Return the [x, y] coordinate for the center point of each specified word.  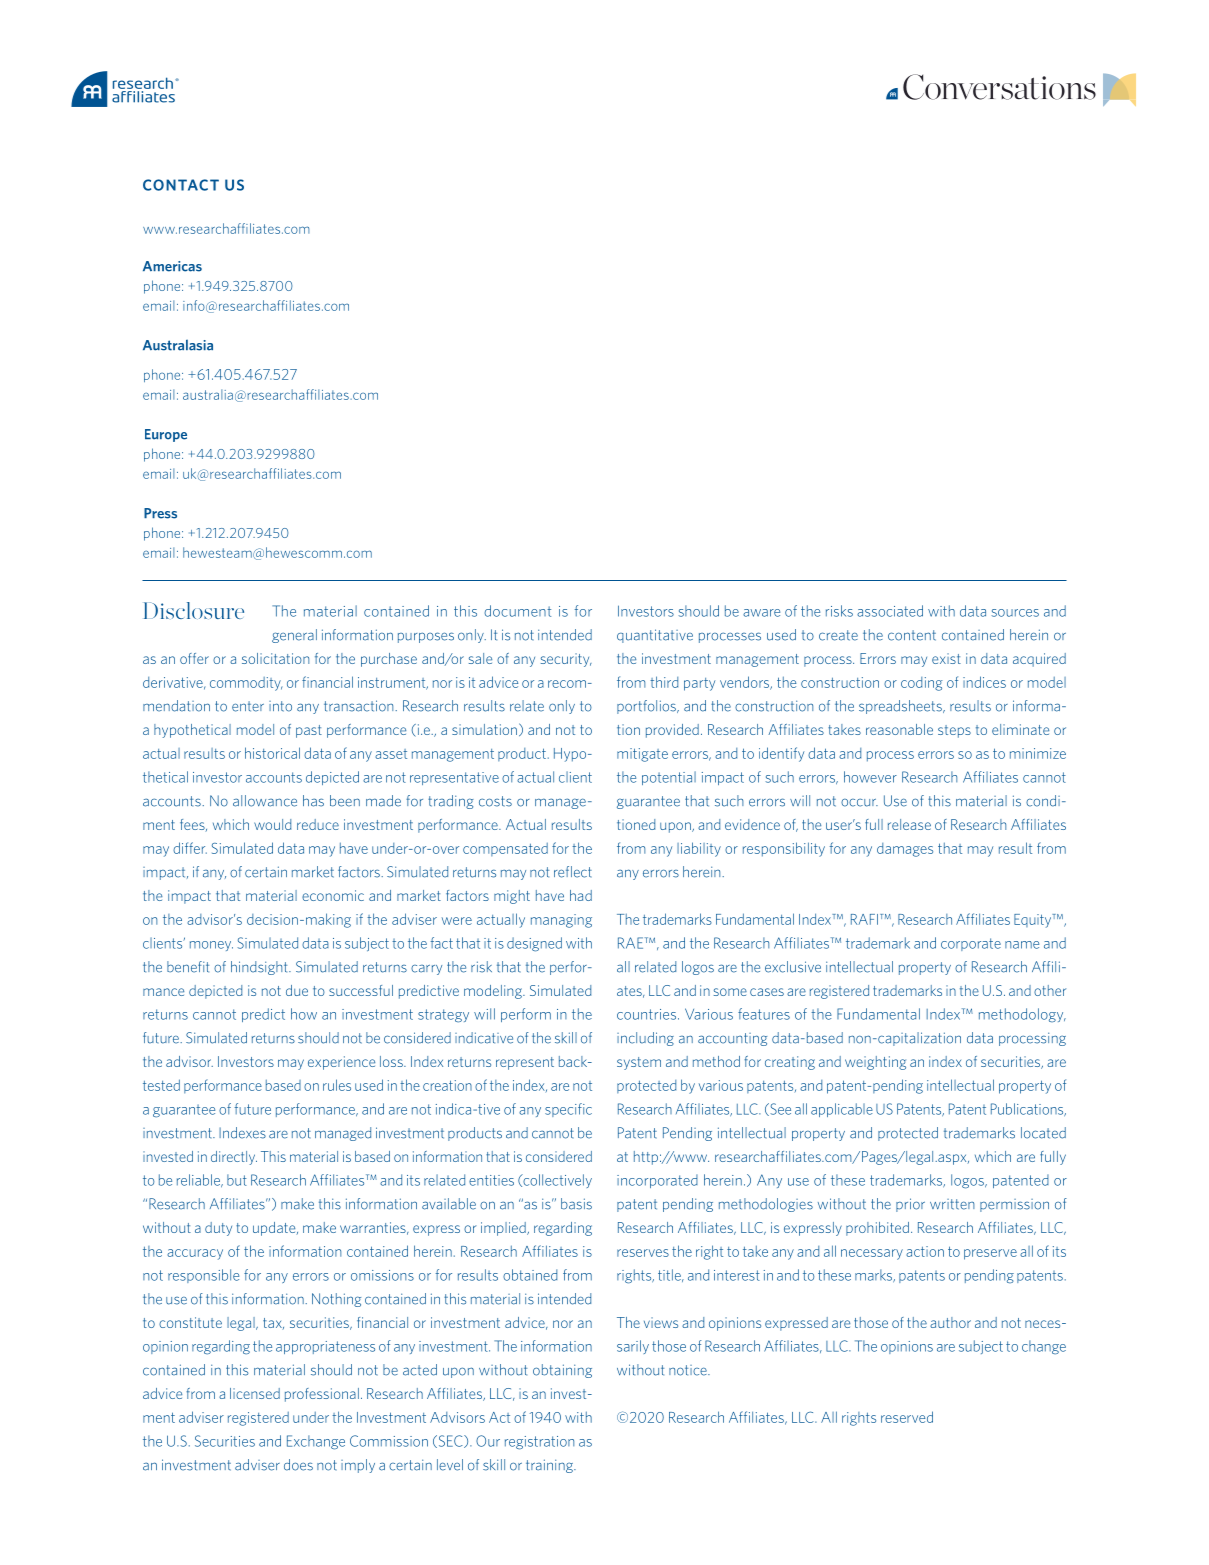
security [566, 660]
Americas [172, 266]
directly [234, 1158]
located [1043, 1133]
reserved [907, 1417]
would [272, 824]
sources [1015, 613]
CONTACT [181, 185]
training [550, 1466]
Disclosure [194, 610]
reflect [573, 872]
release [909, 824]
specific [568, 1110]
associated [890, 611]
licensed [255, 1393]
